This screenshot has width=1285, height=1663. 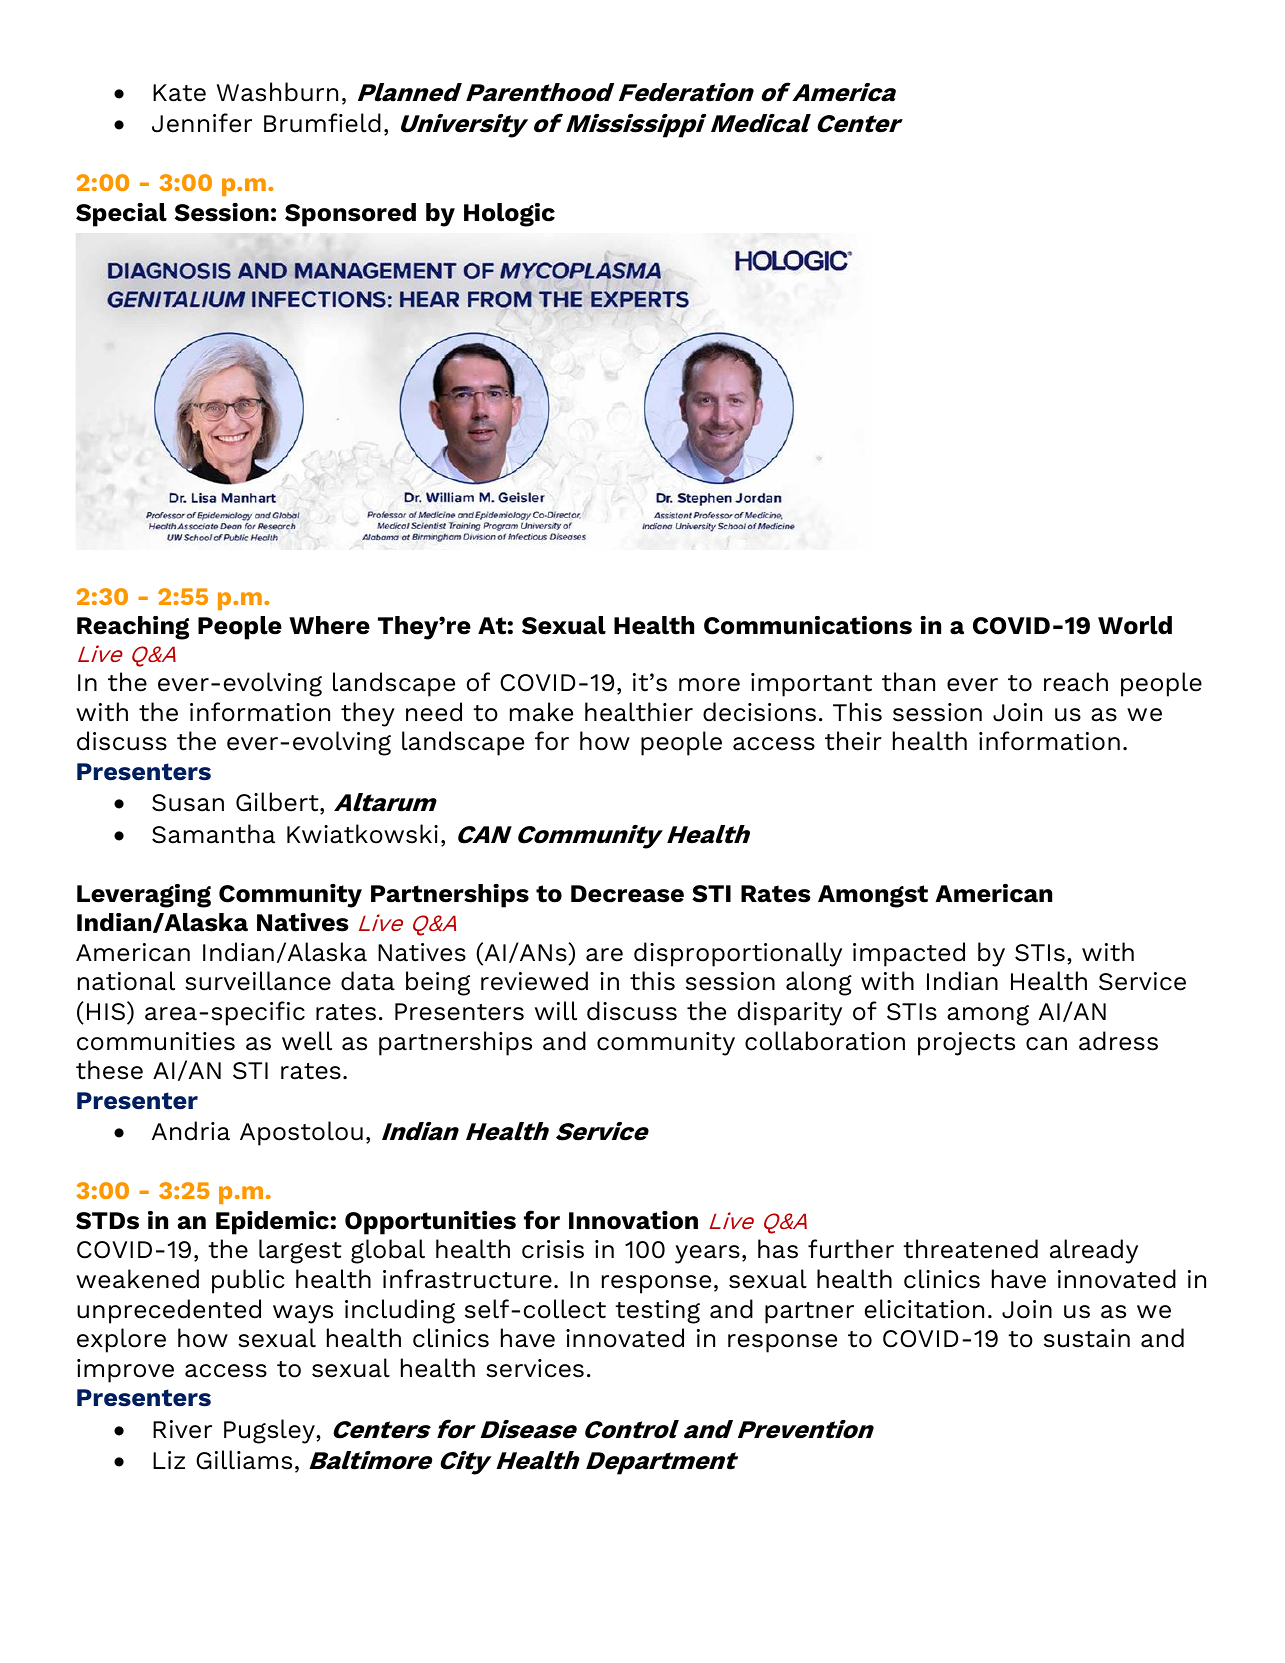 I want to click on make, so click(x=541, y=712).
